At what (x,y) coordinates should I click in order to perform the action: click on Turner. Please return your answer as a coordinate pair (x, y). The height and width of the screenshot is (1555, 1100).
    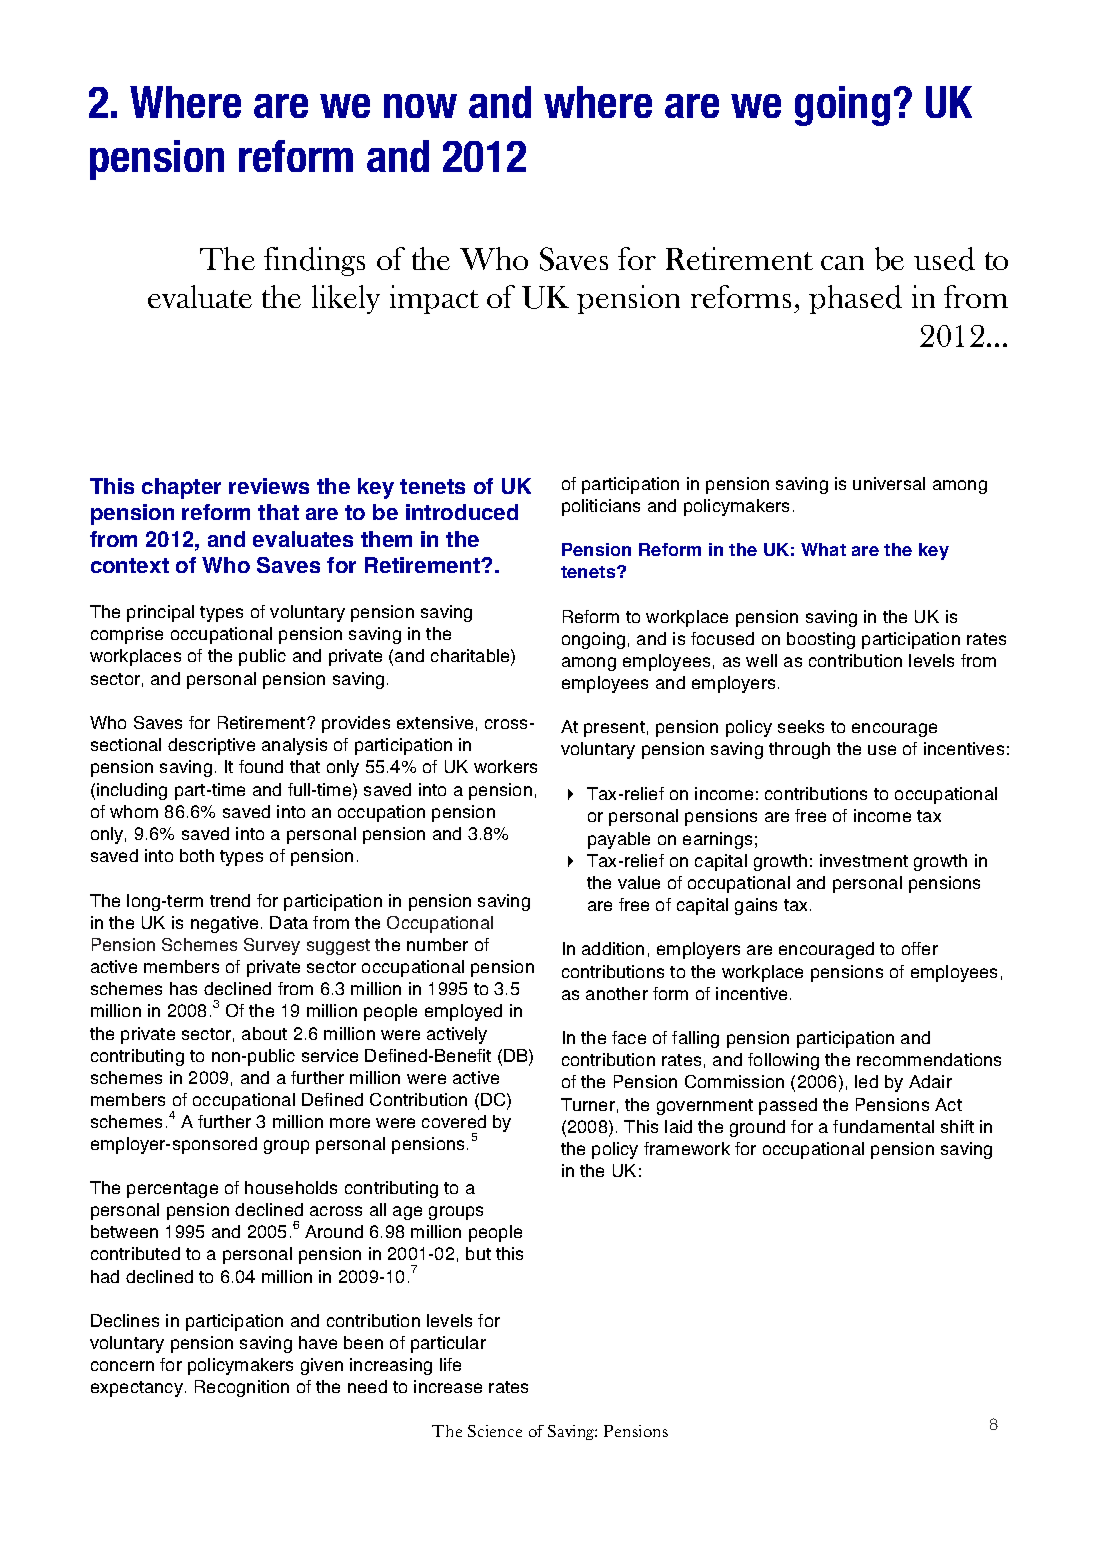
    Looking at the image, I should click on (588, 1104).
